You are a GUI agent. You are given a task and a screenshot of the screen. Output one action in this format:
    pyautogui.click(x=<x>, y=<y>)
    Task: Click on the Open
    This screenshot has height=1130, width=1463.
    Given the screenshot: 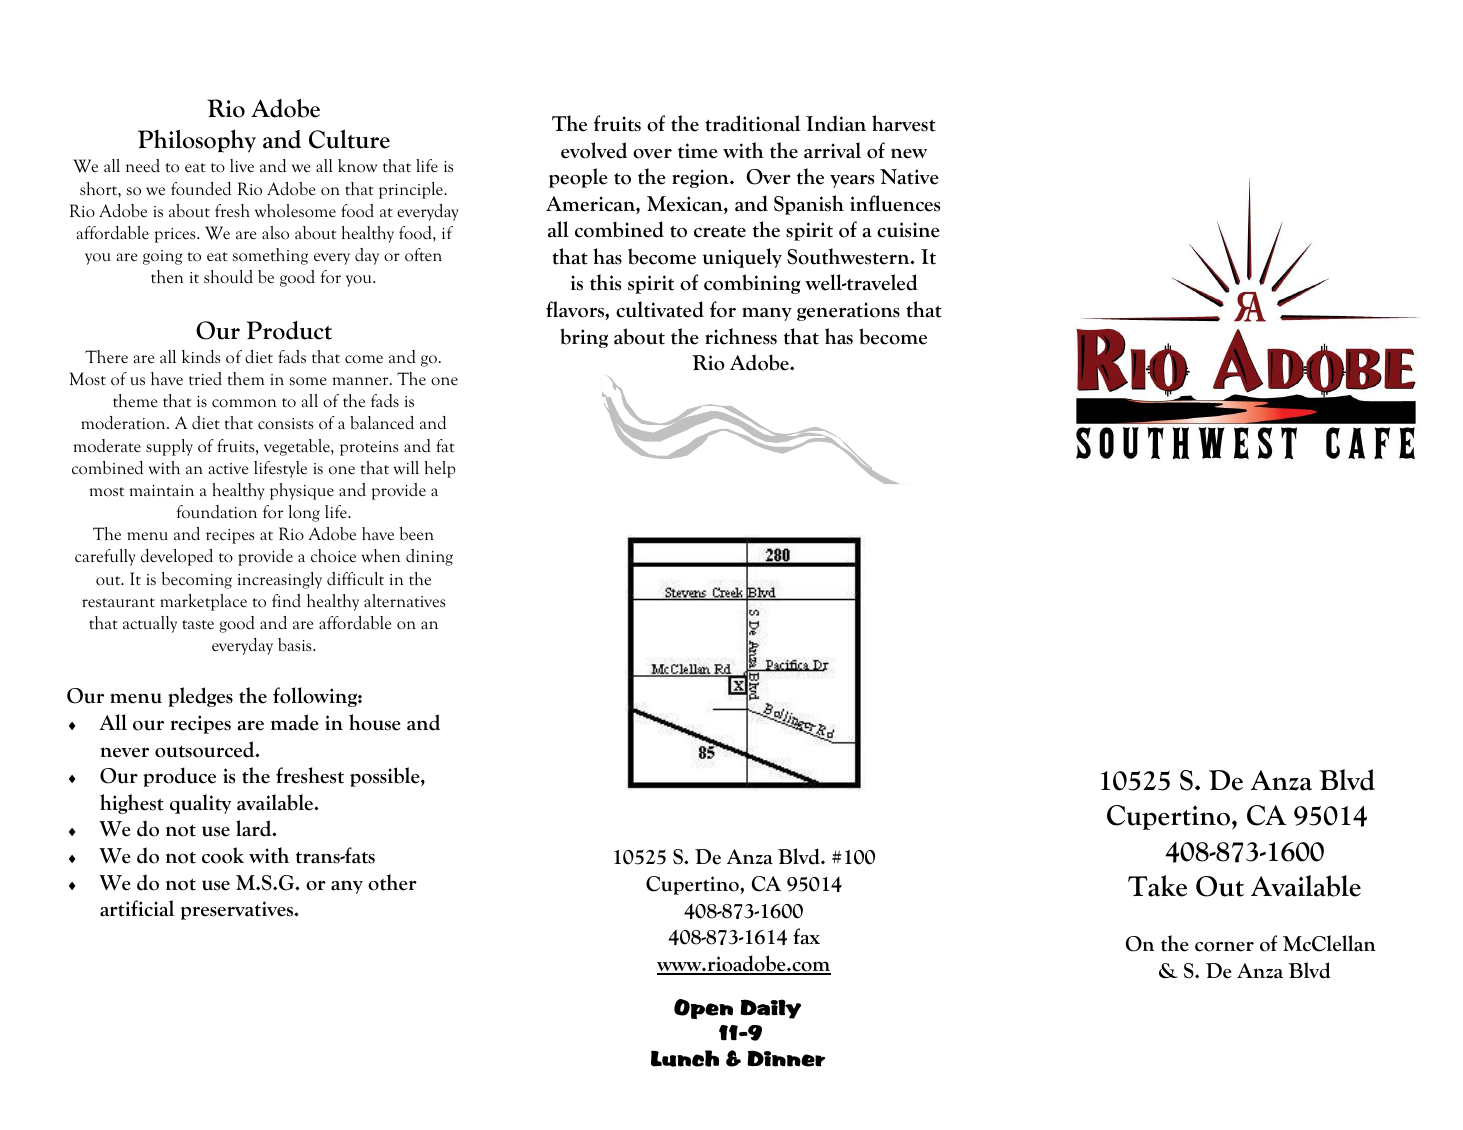 What is the action you would take?
    pyautogui.click(x=703, y=1009)
